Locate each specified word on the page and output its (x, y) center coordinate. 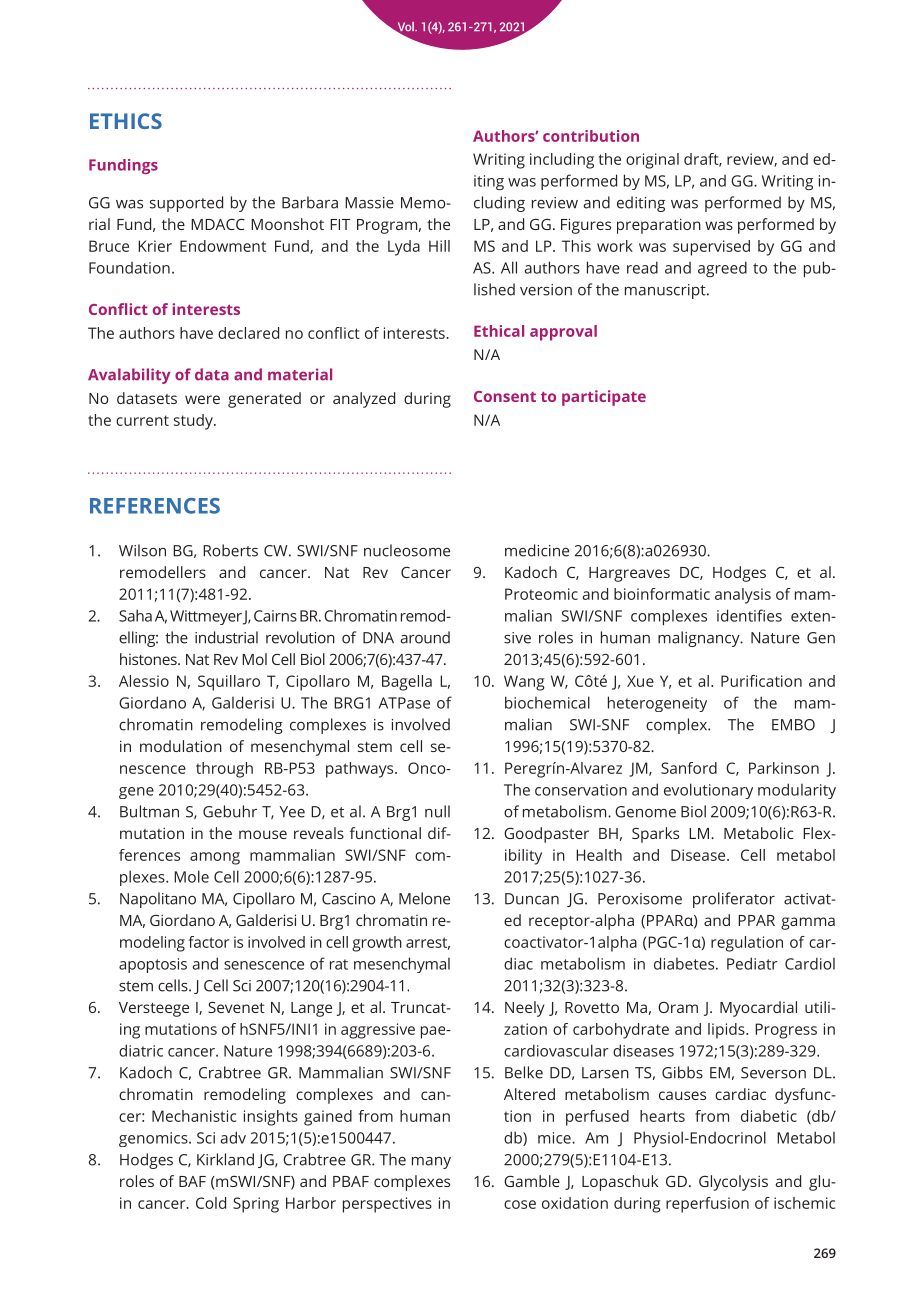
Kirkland (225, 1159)
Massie (369, 203)
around (425, 637)
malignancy (700, 639)
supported (186, 204)
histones (149, 659)
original (652, 161)
